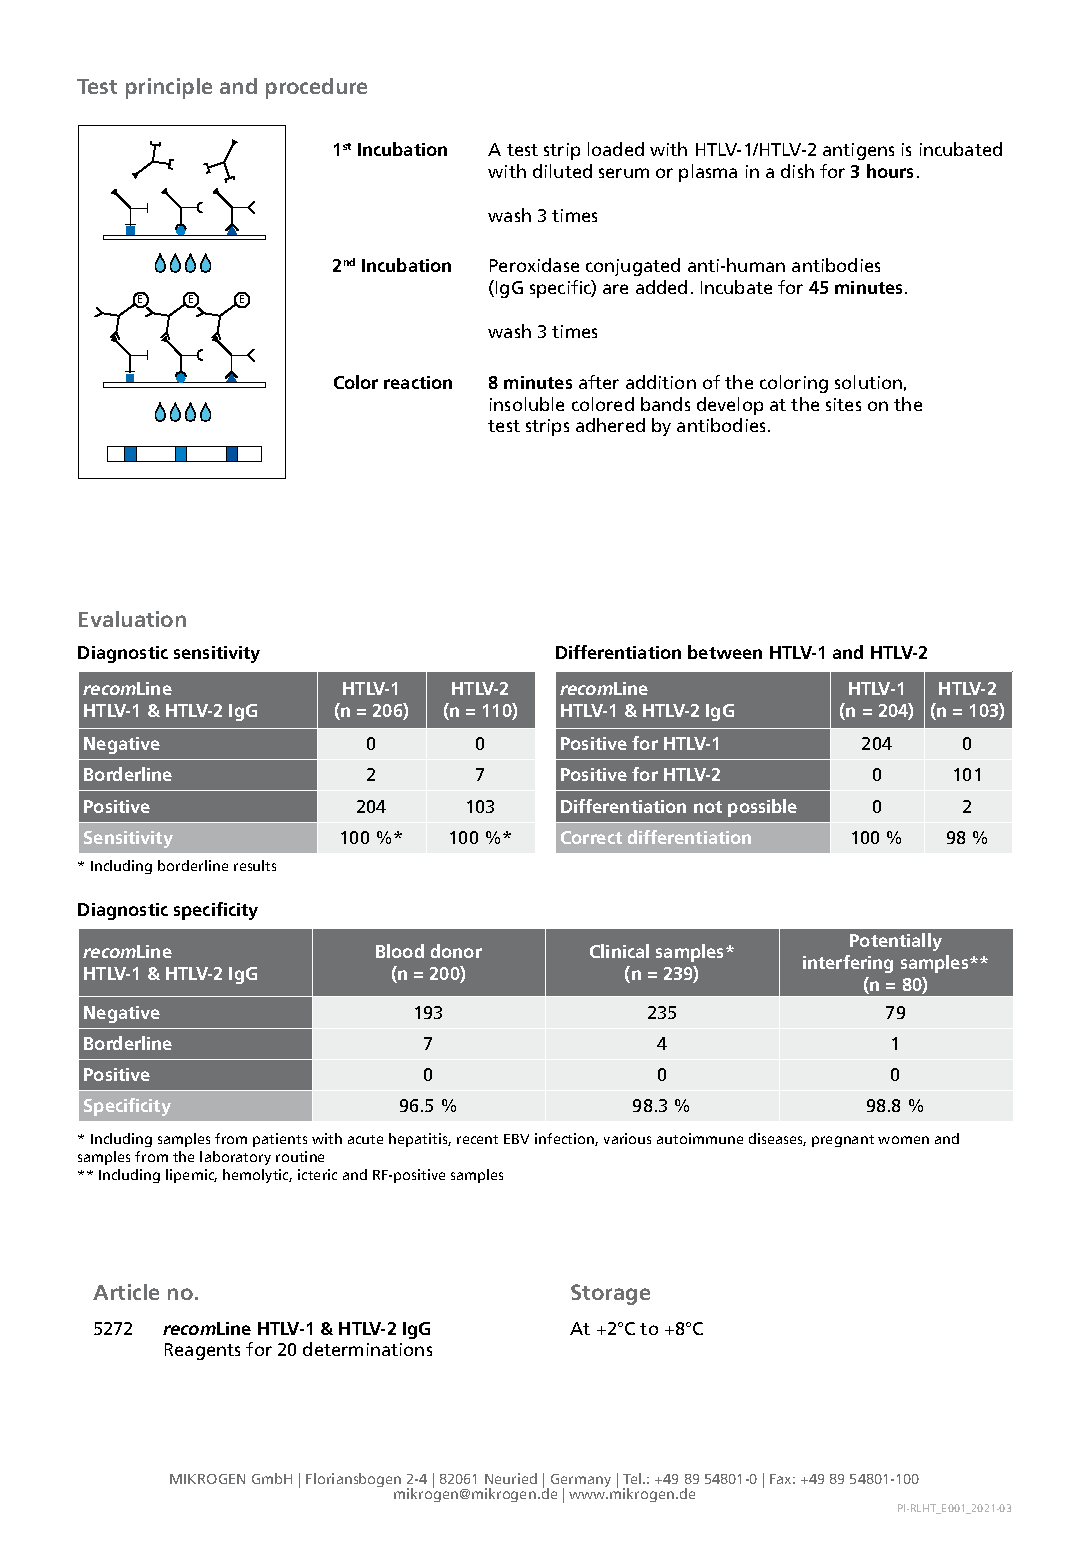  Describe the element at coordinates (591, 837) in the screenshot. I see `Correct` at that location.
